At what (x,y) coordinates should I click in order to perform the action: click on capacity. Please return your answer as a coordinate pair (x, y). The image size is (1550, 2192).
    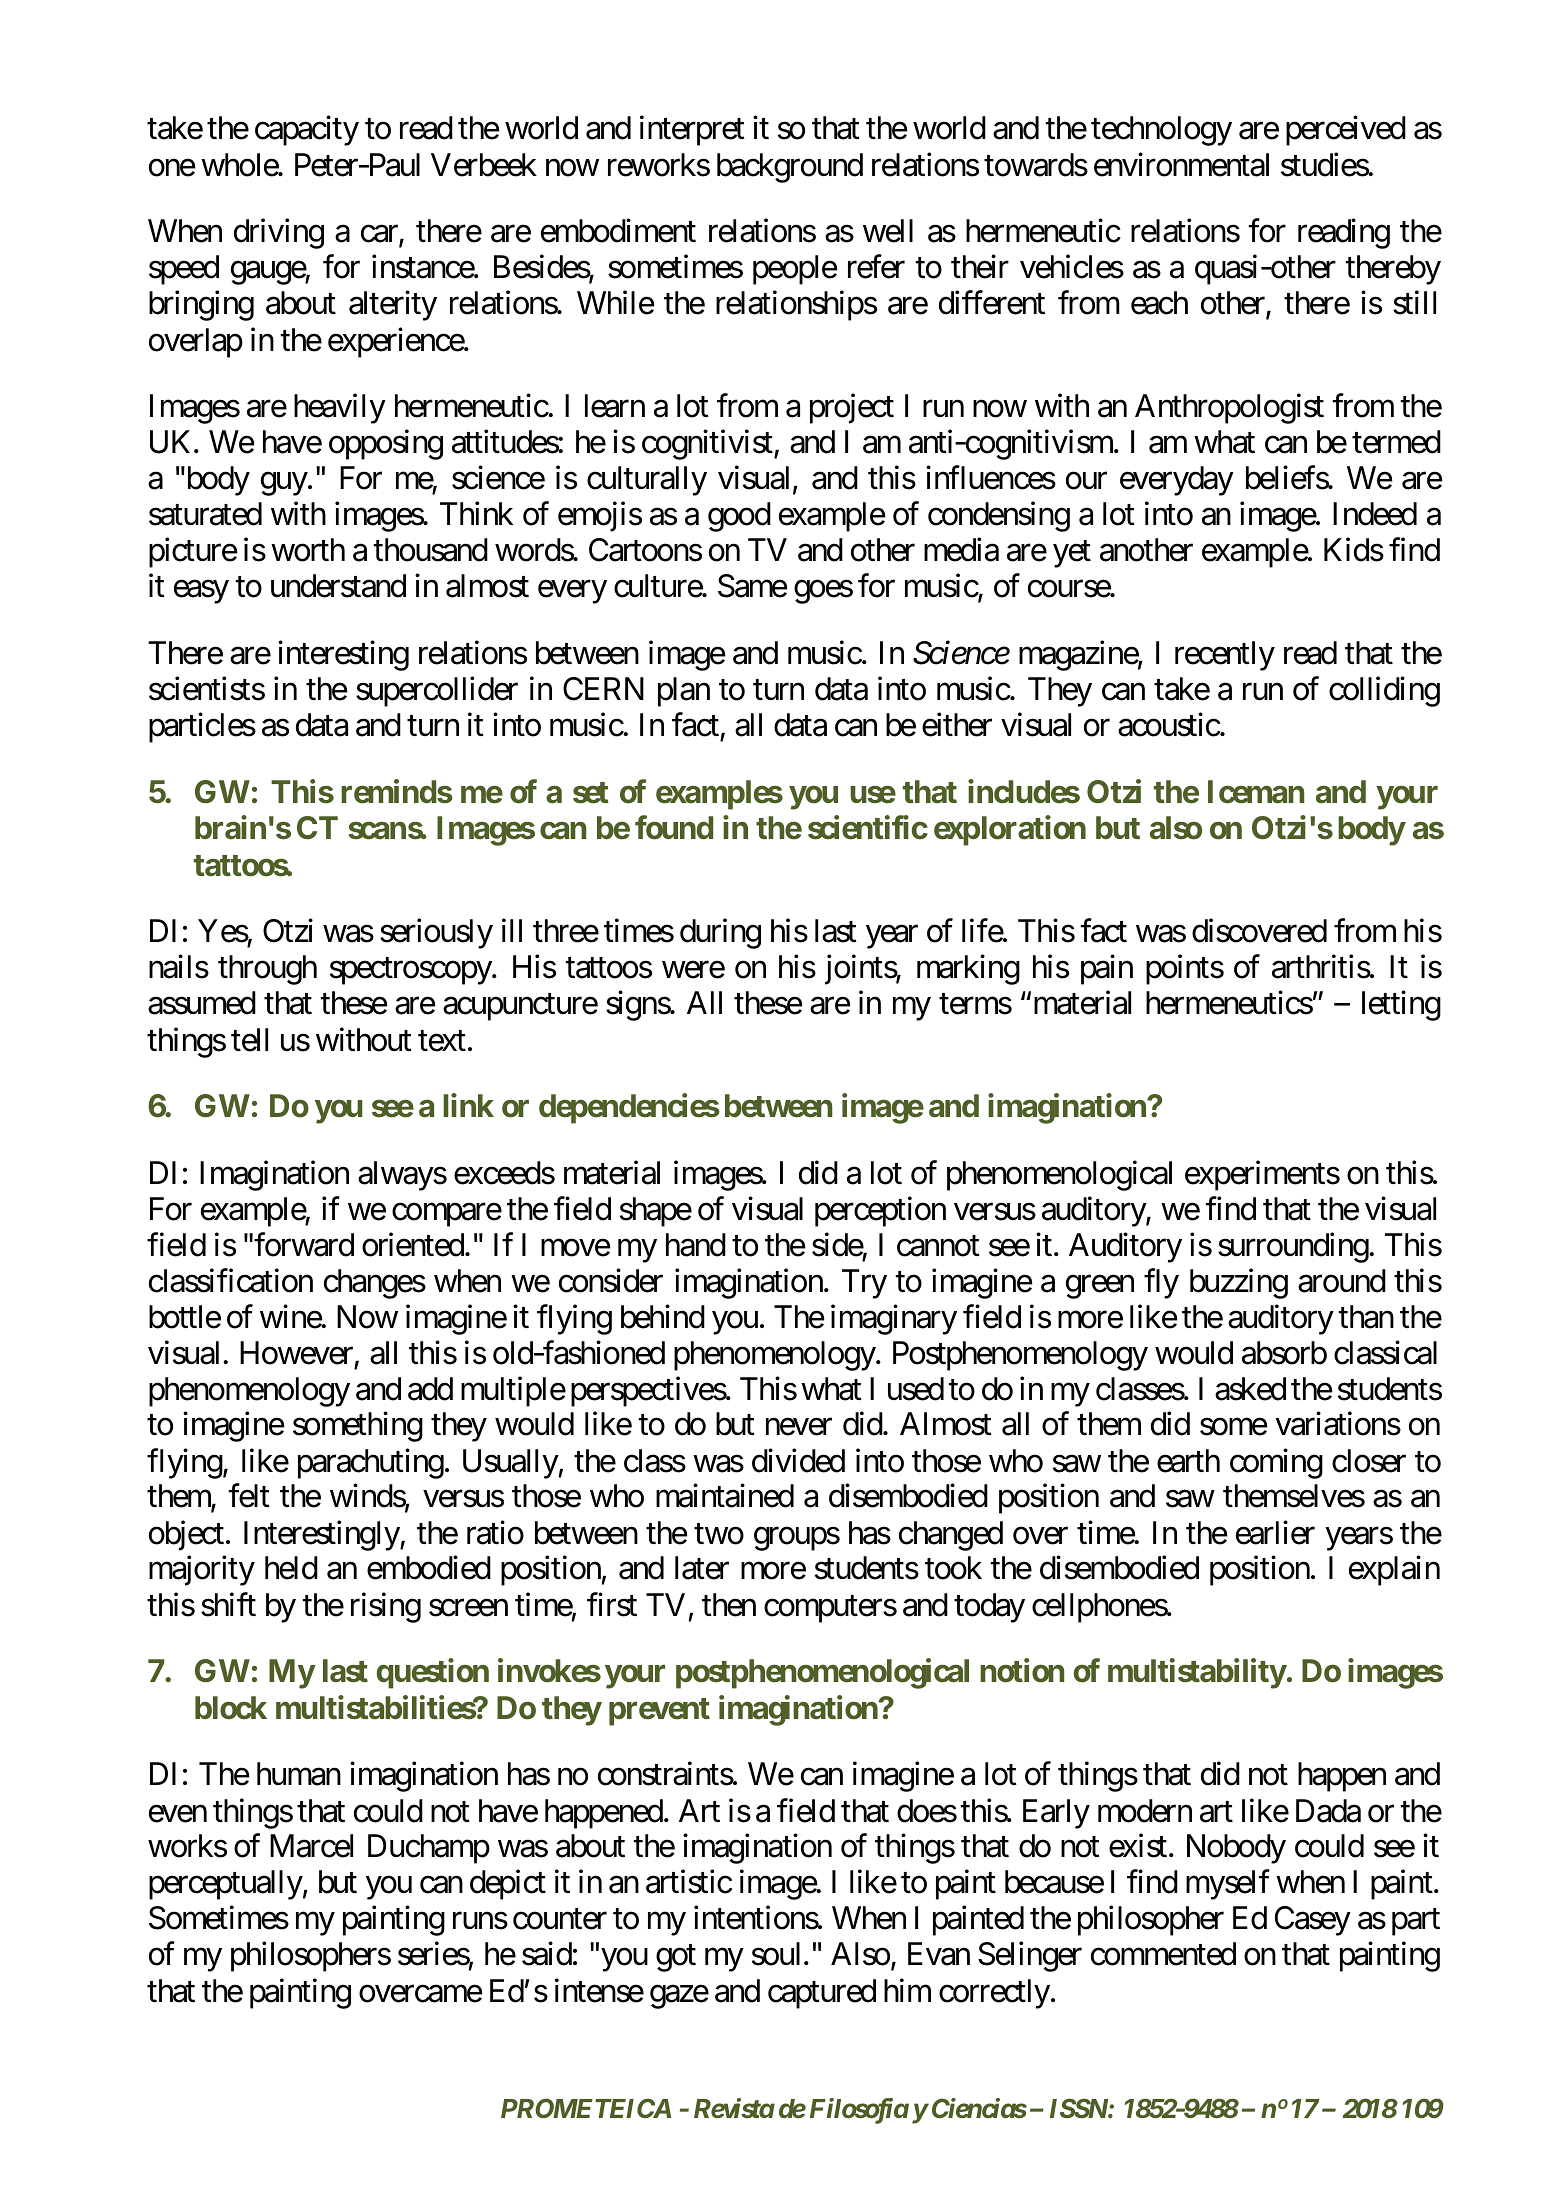
    Looking at the image, I should click on (307, 131).
